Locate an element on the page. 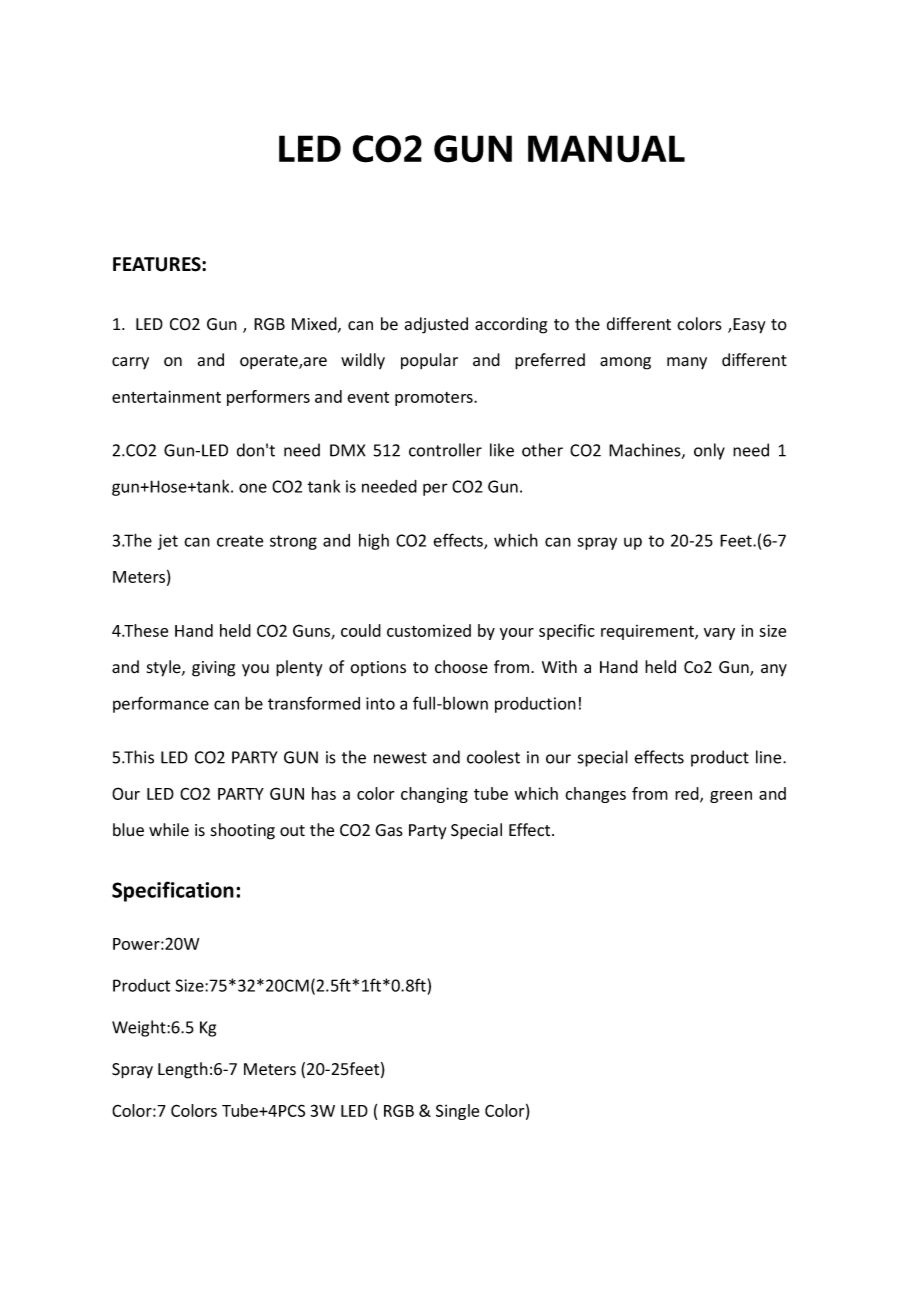  many is located at coordinates (687, 363).
